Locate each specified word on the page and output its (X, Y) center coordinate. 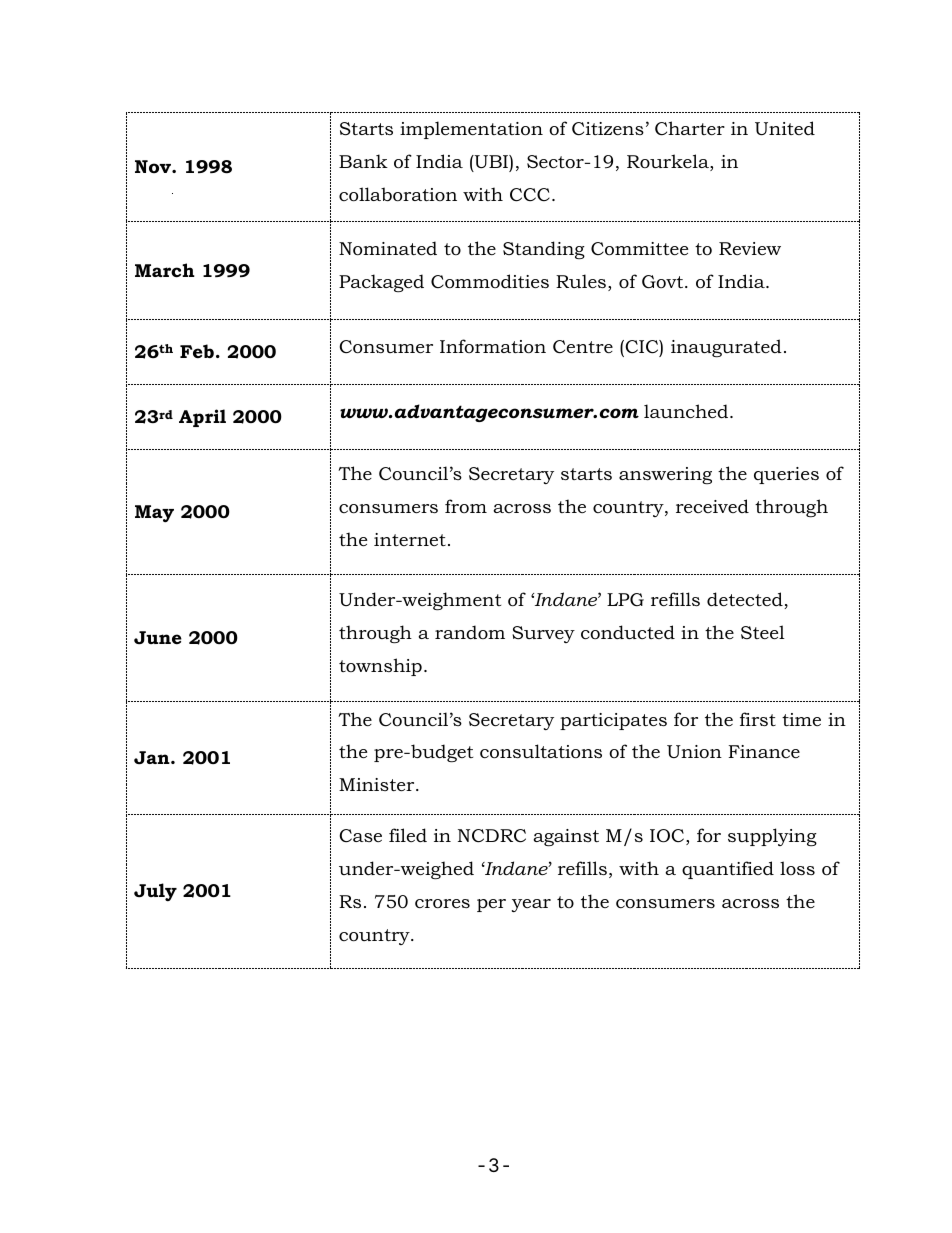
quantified (728, 870)
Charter (690, 128)
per (491, 905)
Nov (154, 166)
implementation (471, 130)
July (155, 892)
